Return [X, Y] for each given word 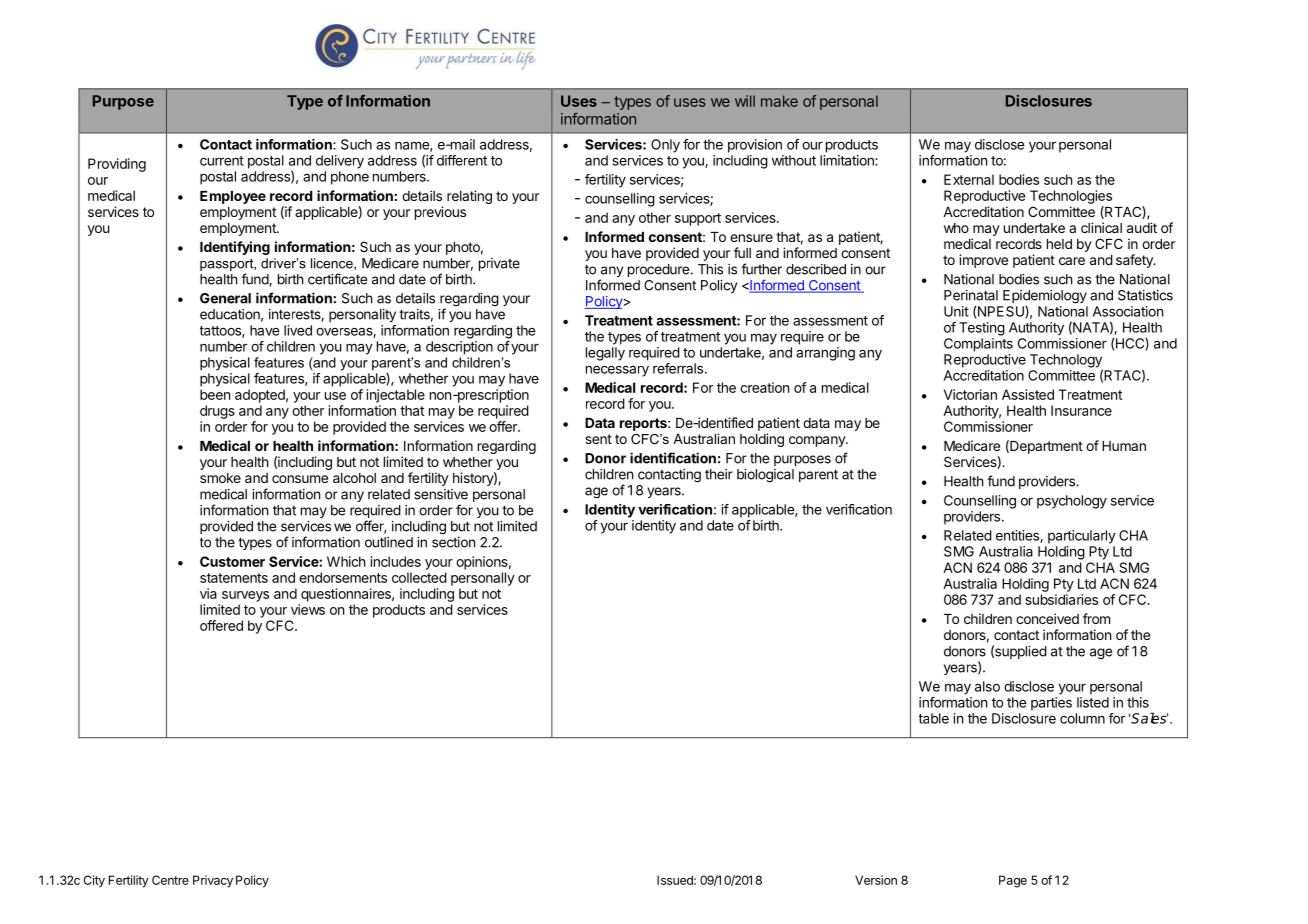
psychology [1072, 502]
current [222, 161]
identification [673, 458]
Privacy [213, 881]
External [969, 179]
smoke [220, 478]
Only [665, 146]
